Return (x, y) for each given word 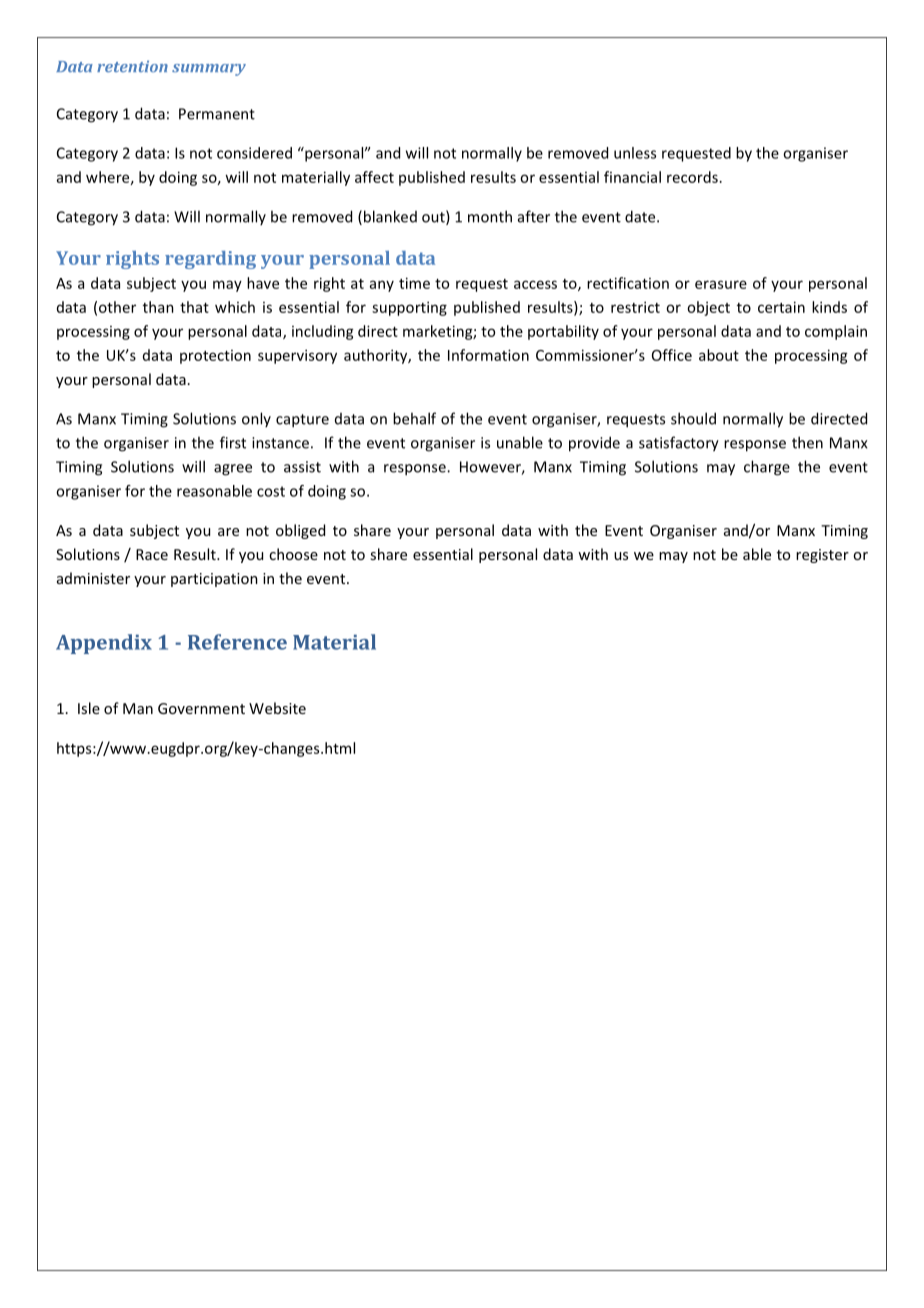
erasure (721, 284)
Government (201, 708)
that (194, 307)
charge (767, 468)
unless (635, 153)
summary (209, 70)
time (414, 283)
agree (233, 470)
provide (594, 444)
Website (277, 708)
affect (374, 177)
